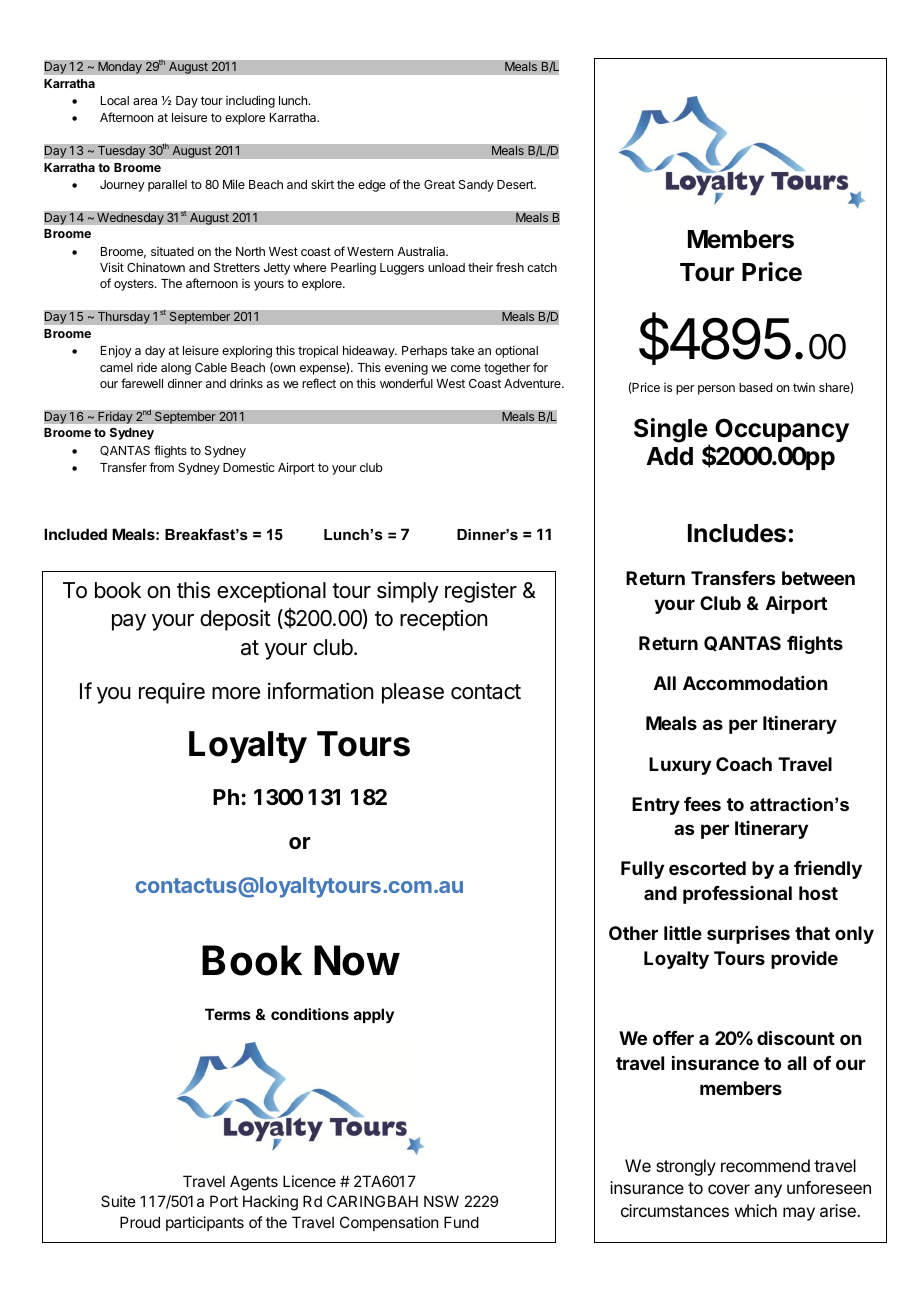  I want to click on reception, so click(443, 620).
